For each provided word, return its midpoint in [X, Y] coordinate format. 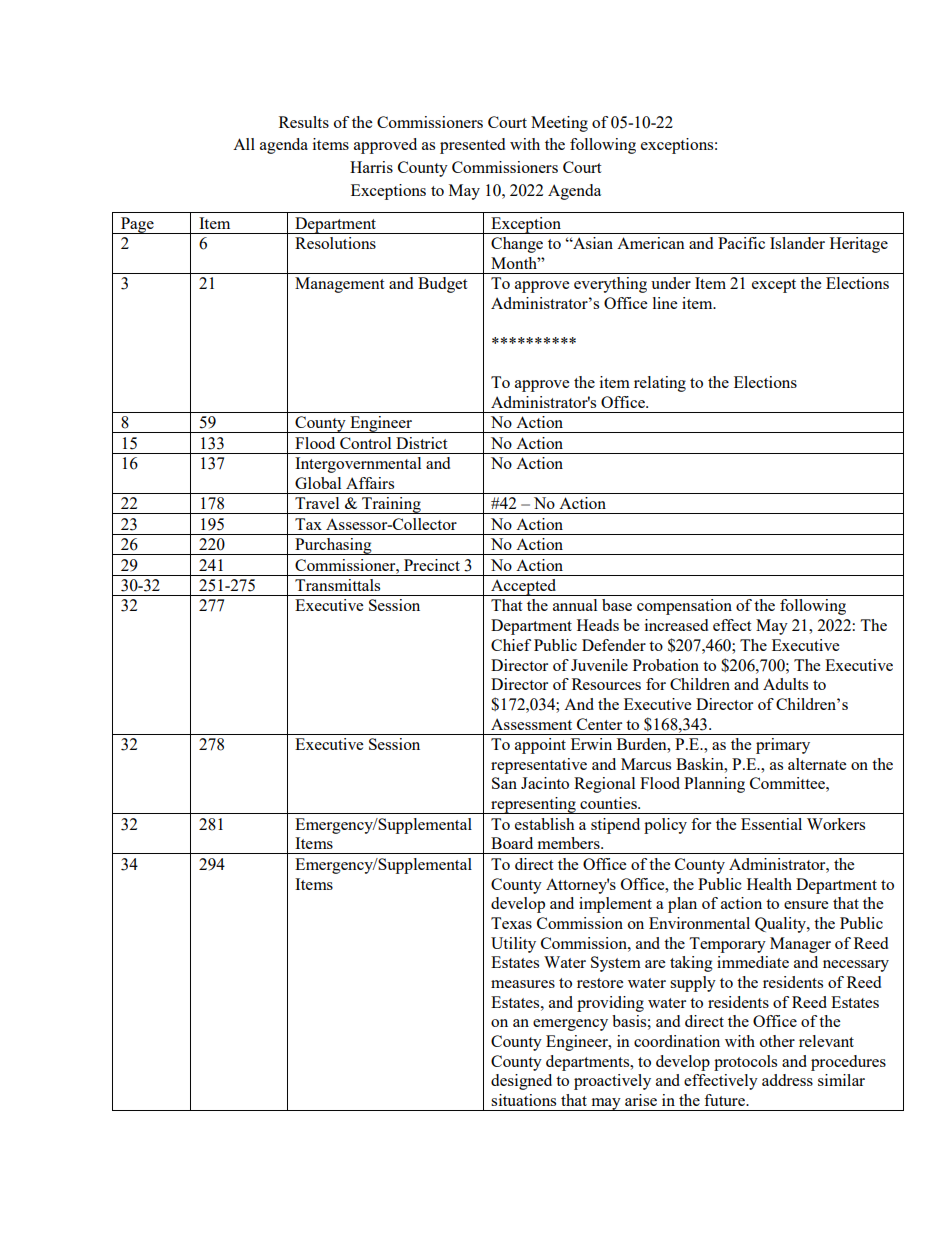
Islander [797, 243]
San [504, 783]
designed [521, 1082]
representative [539, 766]
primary [783, 746]
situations [523, 1100]
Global [318, 483]
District [421, 443]
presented [472, 146]
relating [660, 384]
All [244, 144]
